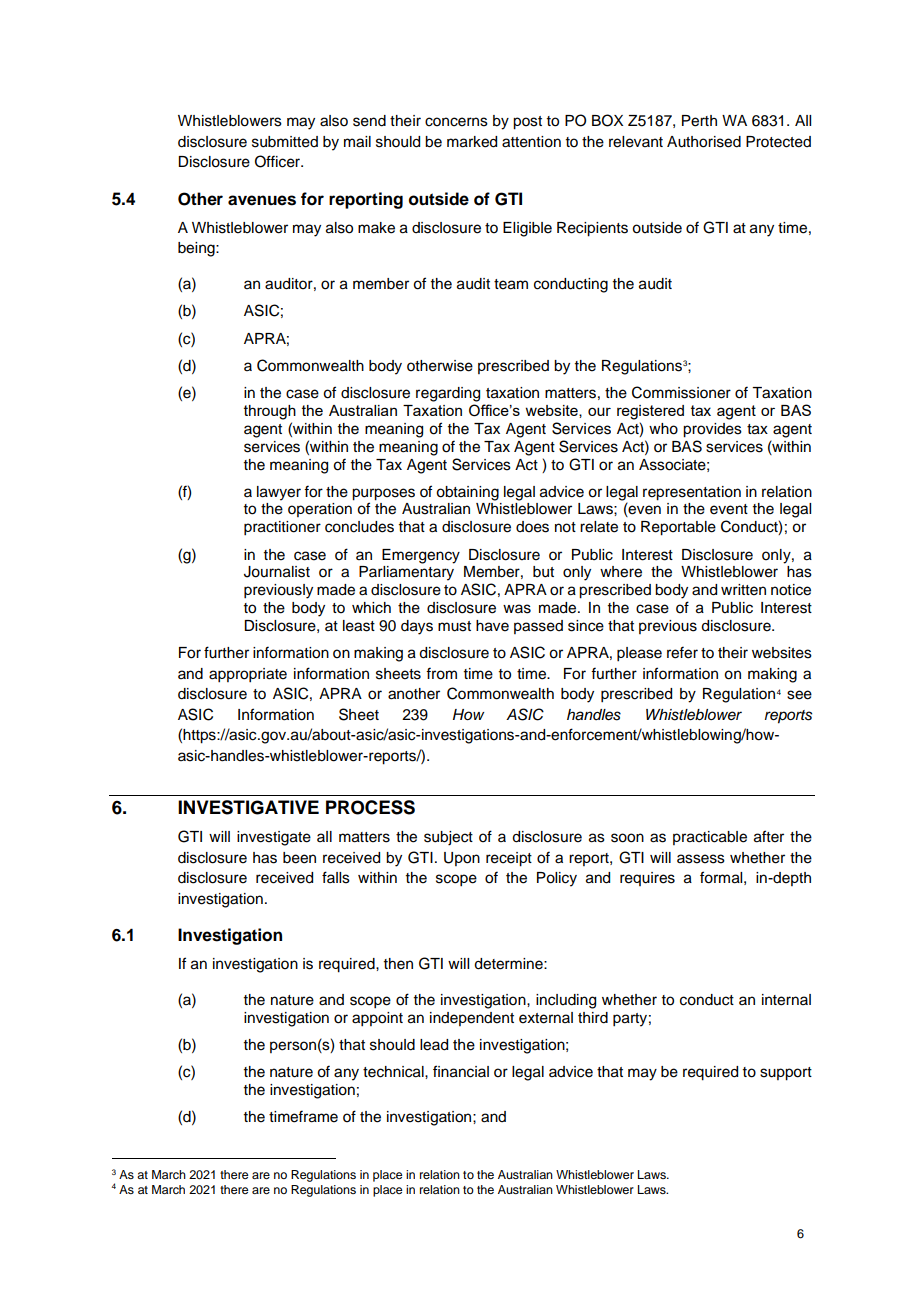 This screenshot has height=1308, width=924. I want to click on support, so click(786, 1074).
